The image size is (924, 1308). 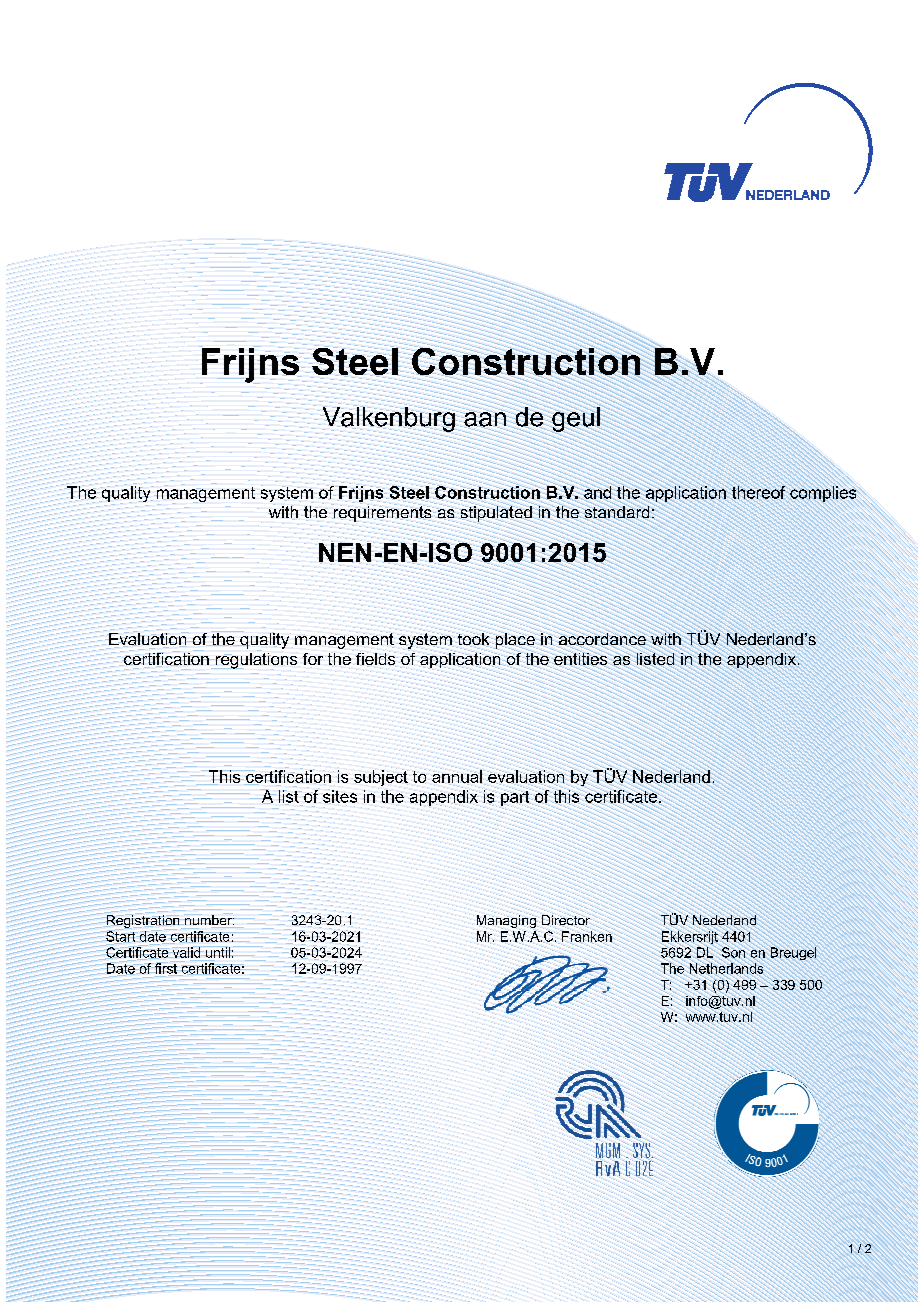 I want to click on entities, so click(x=580, y=659).
